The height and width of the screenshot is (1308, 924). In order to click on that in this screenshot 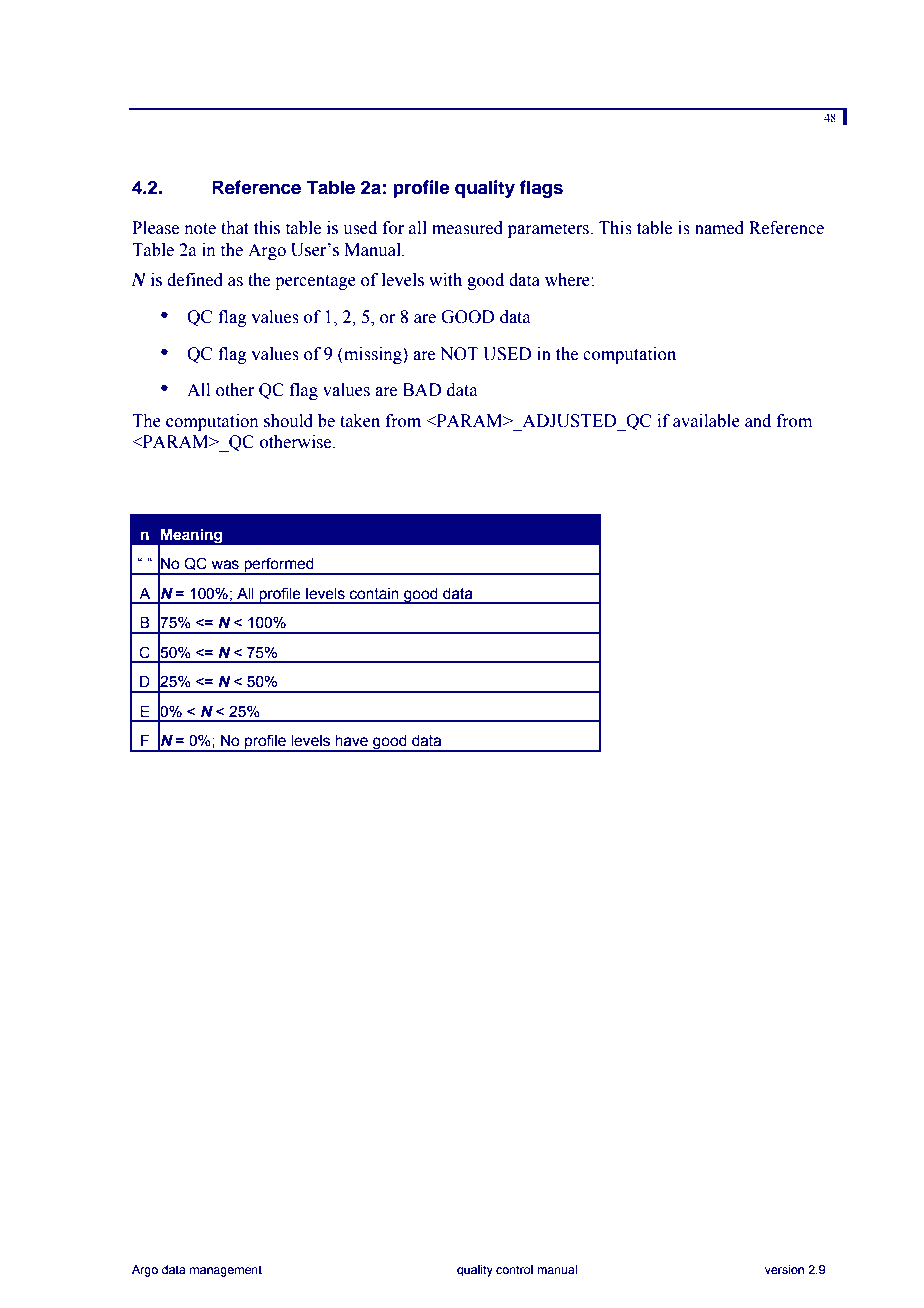, I will do `click(235, 228)`.
